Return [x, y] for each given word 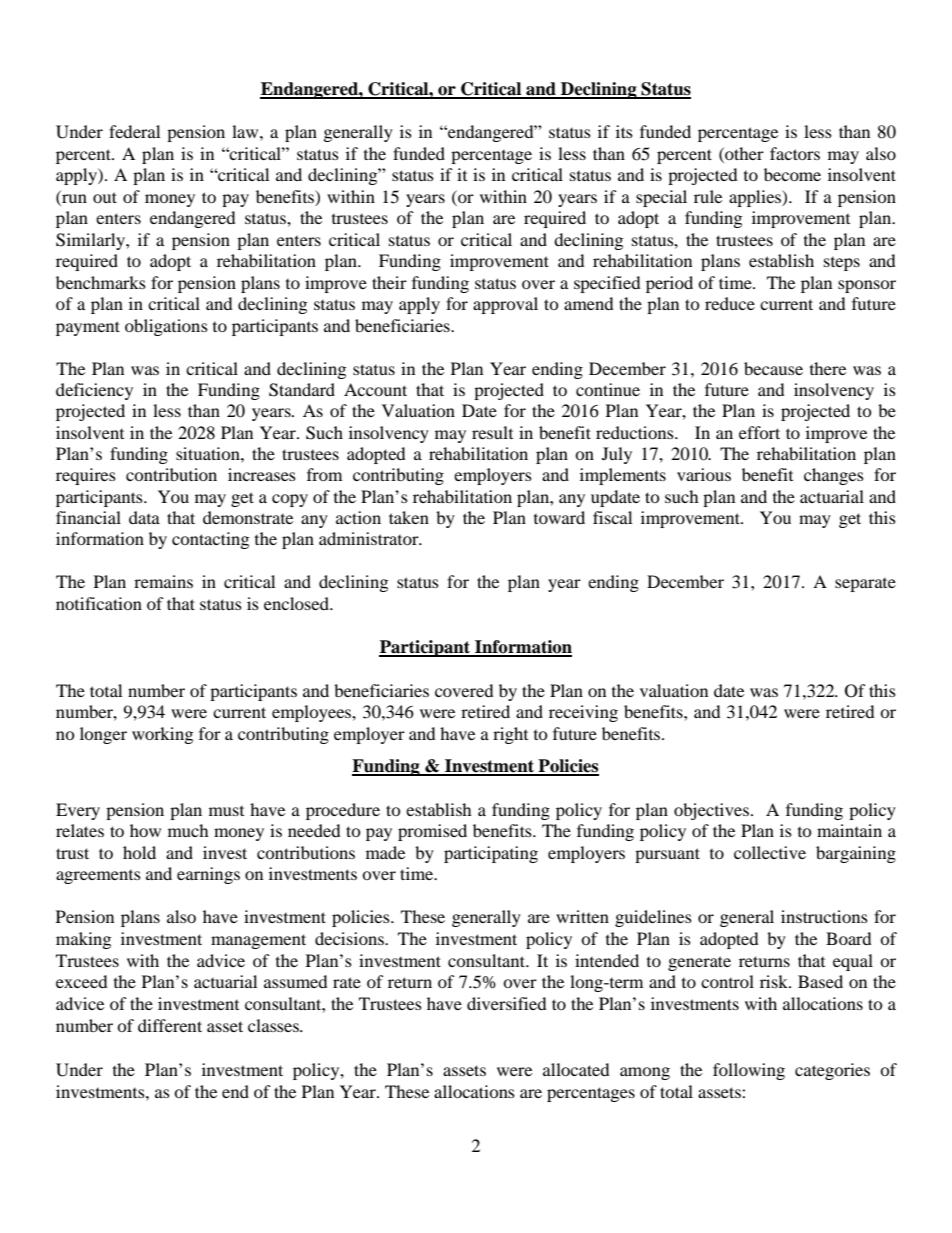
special [661, 198]
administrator [370, 538]
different [170, 1025]
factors [795, 153]
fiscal [612, 517]
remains [163, 581]
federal [134, 131]
